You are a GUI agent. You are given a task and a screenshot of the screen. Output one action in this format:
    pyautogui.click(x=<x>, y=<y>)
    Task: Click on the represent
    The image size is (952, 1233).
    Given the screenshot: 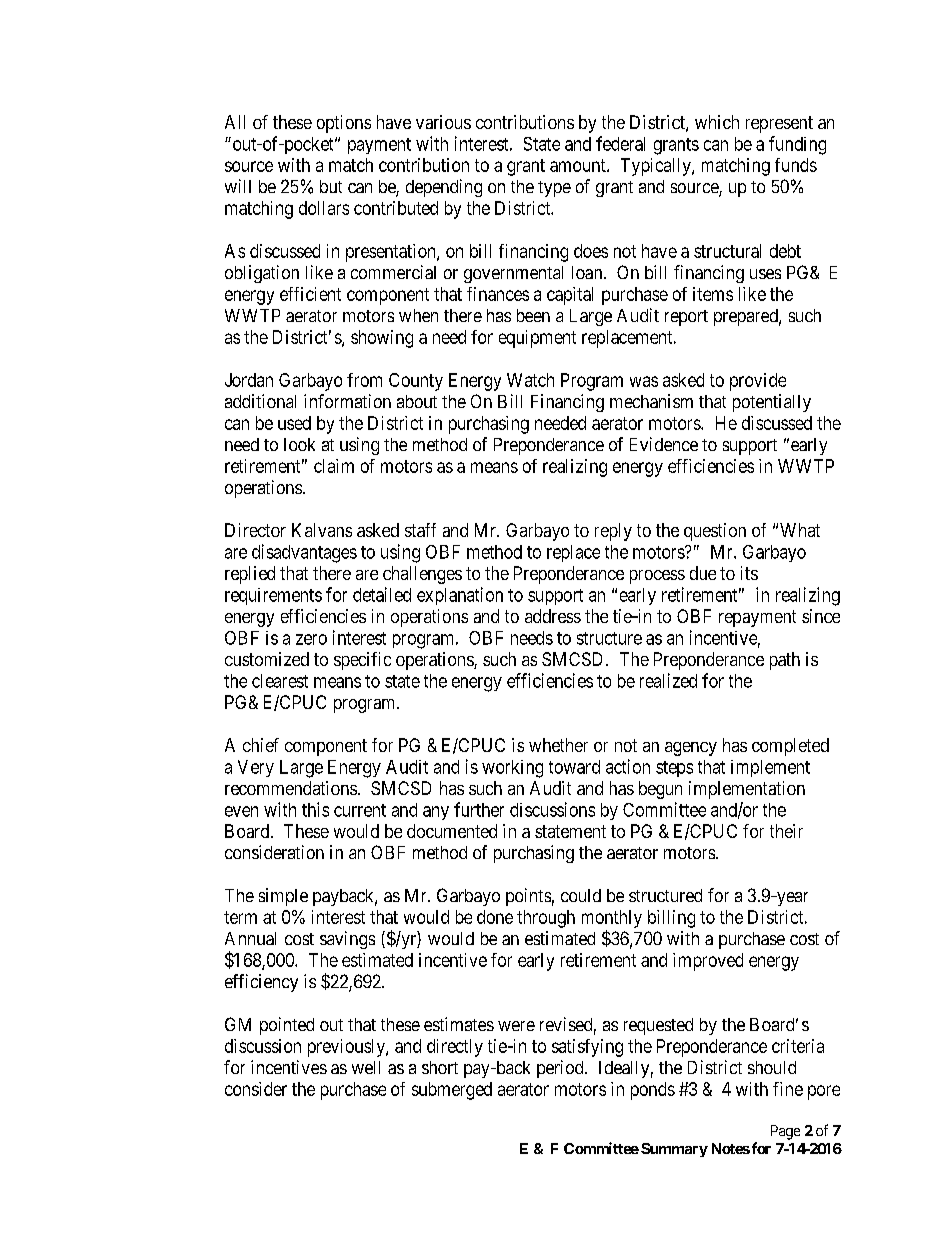 What is the action you would take?
    pyautogui.click(x=779, y=124)
